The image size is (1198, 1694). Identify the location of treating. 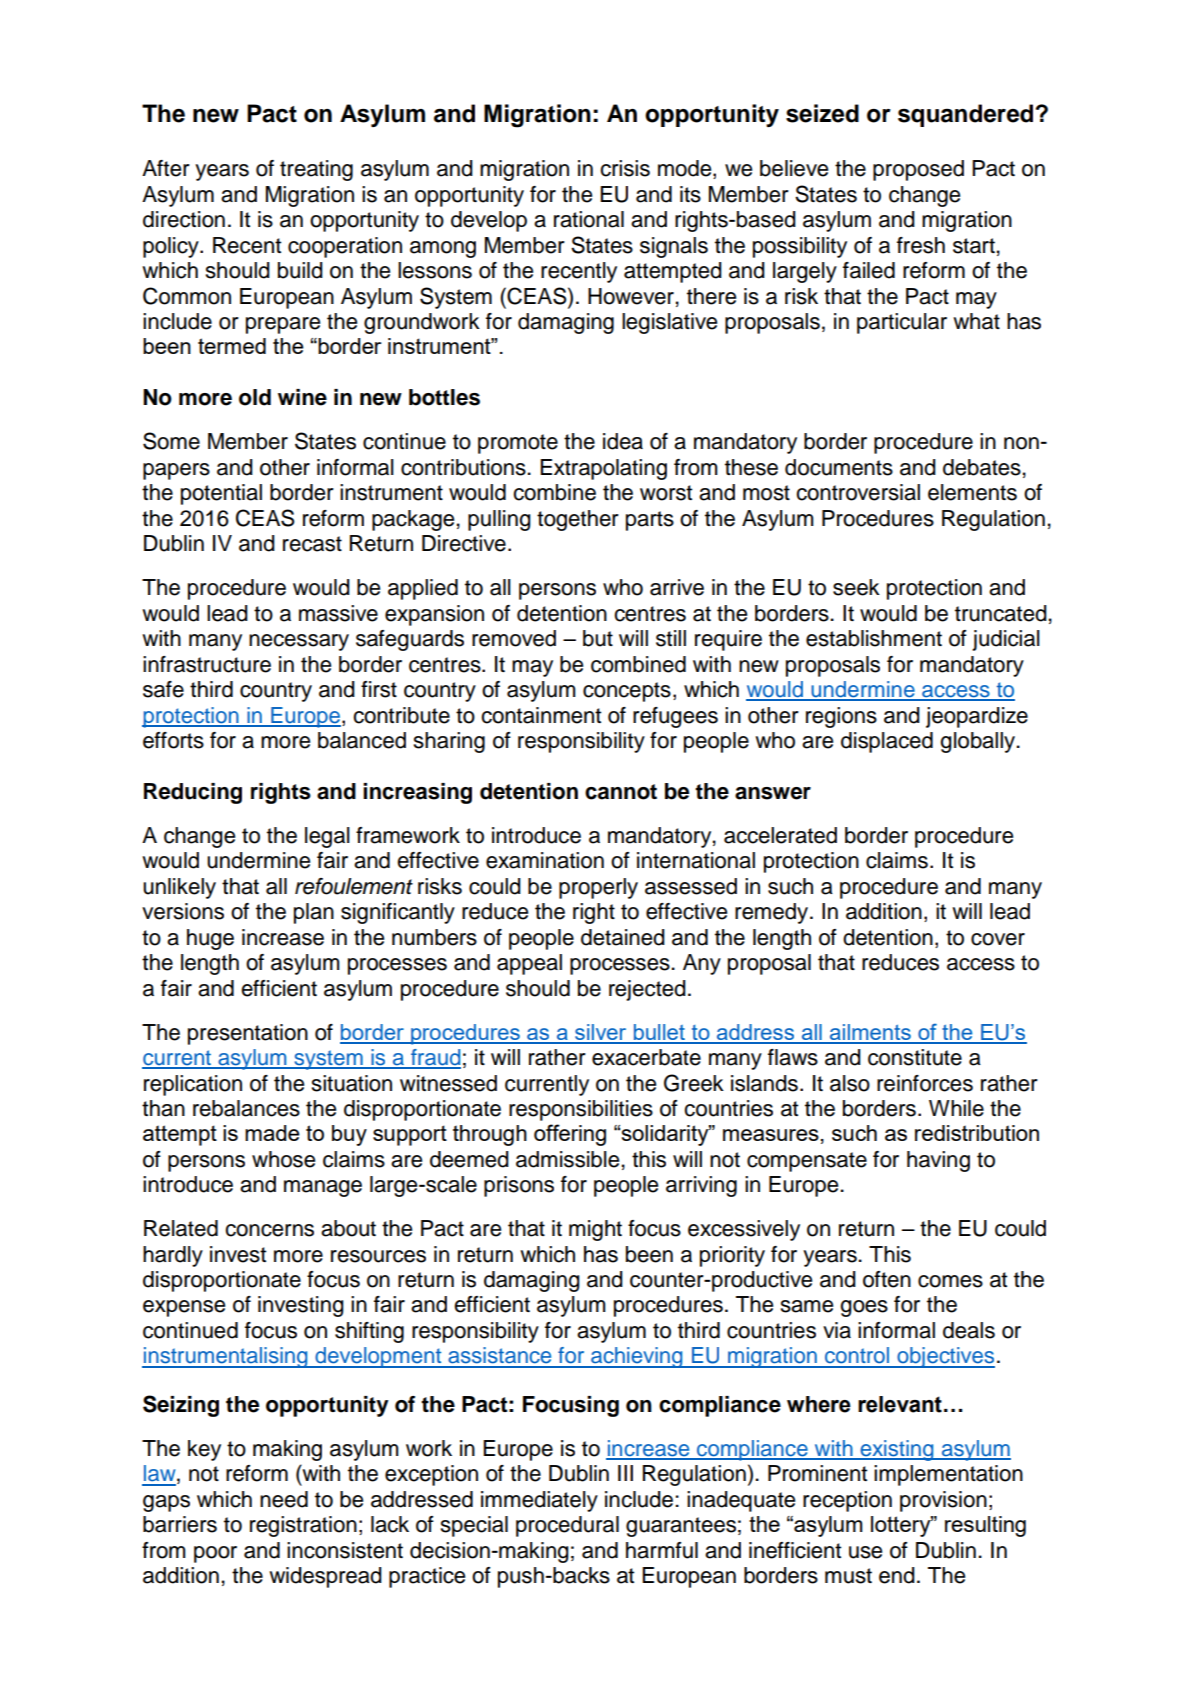
(316, 170).
